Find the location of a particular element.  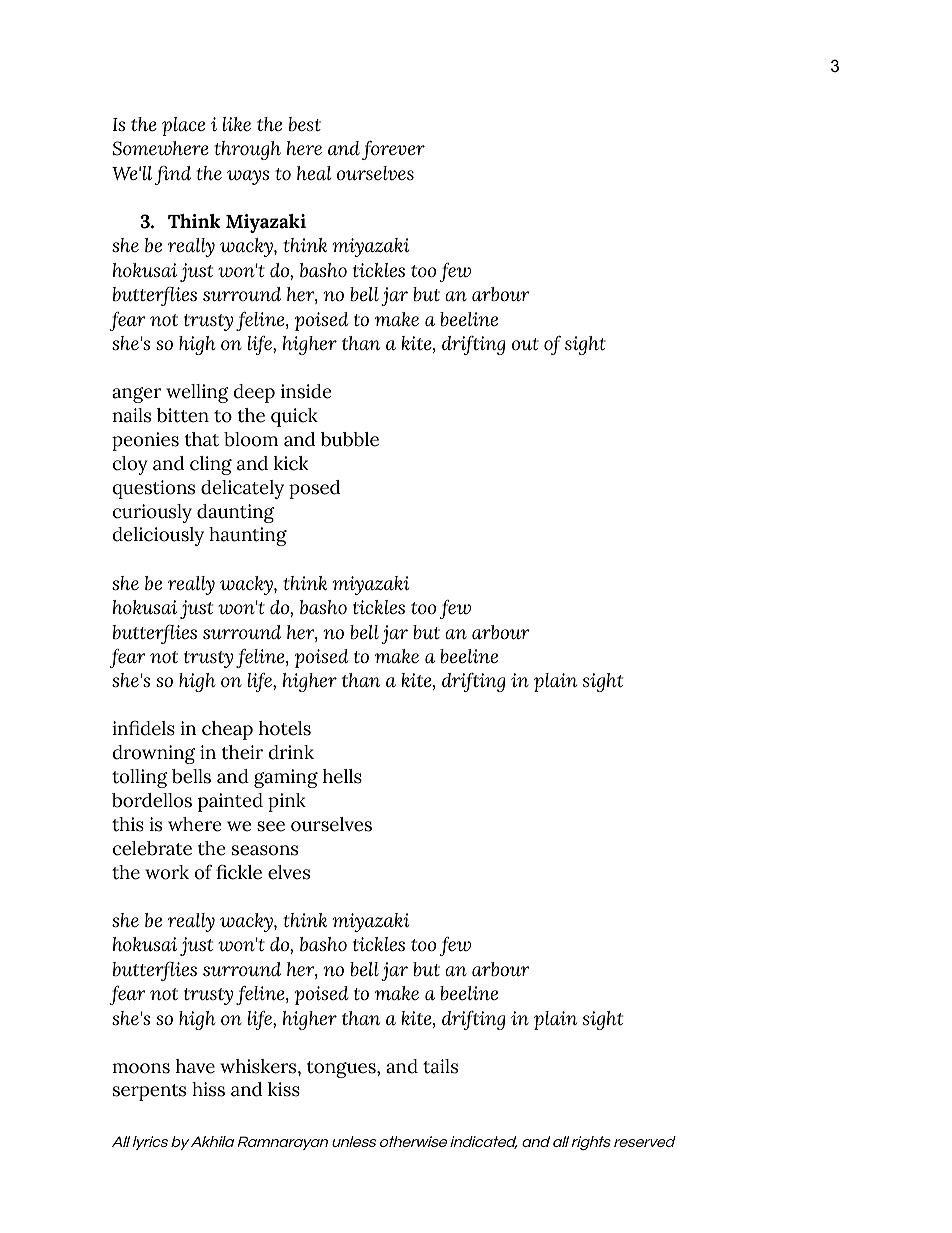

have is located at coordinates (195, 1066).
